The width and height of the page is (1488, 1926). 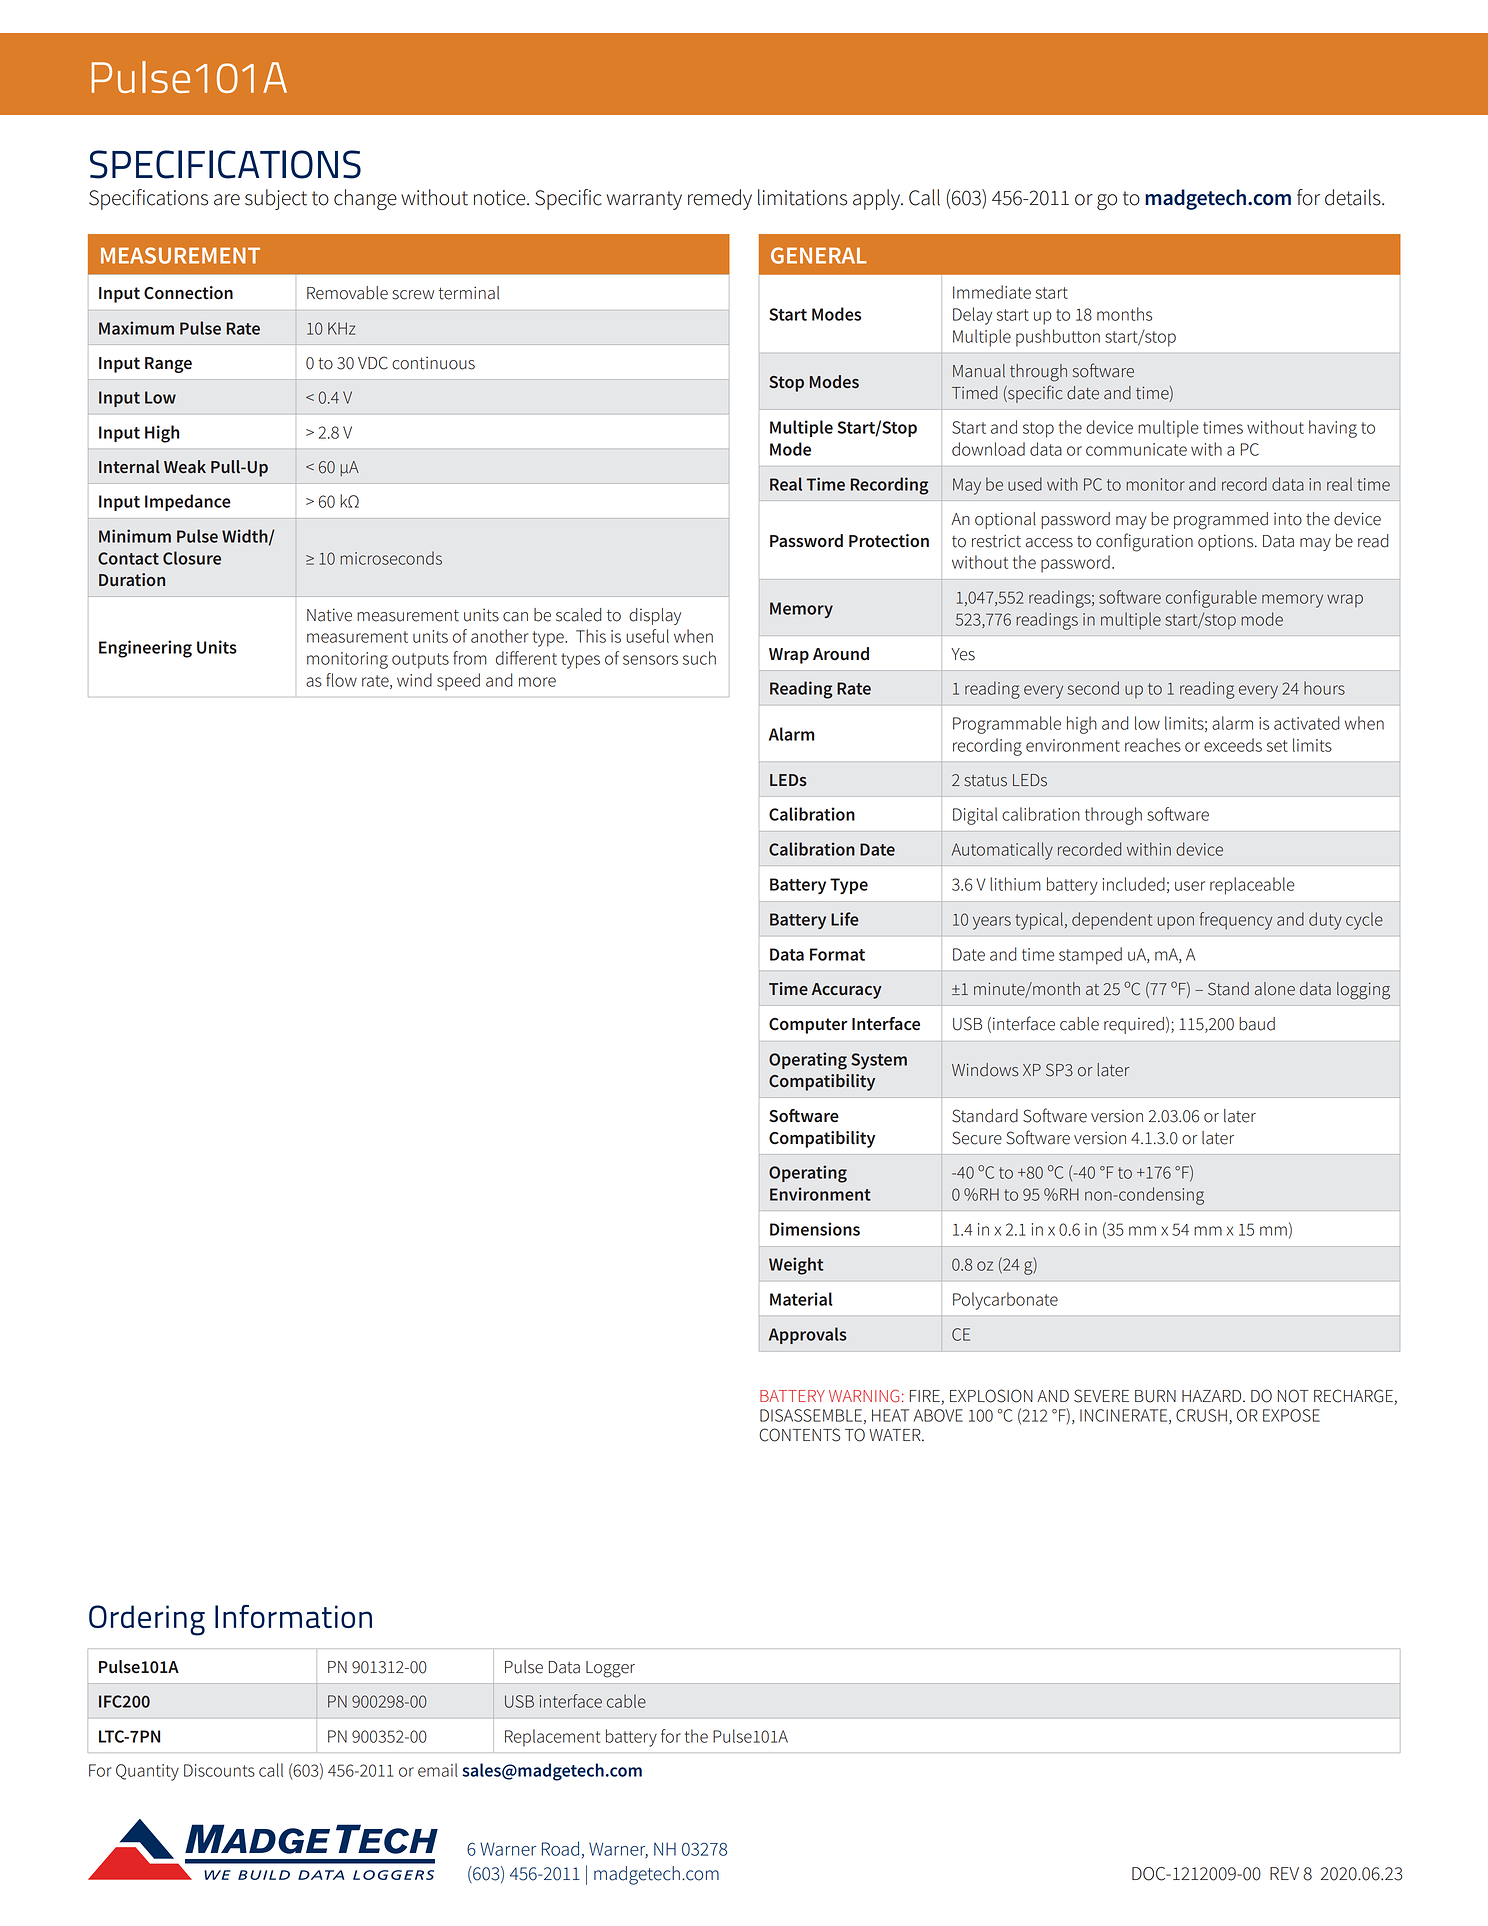 What do you see at coordinates (808, 1026) in the page?
I see `Computer` at bounding box center [808, 1026].
